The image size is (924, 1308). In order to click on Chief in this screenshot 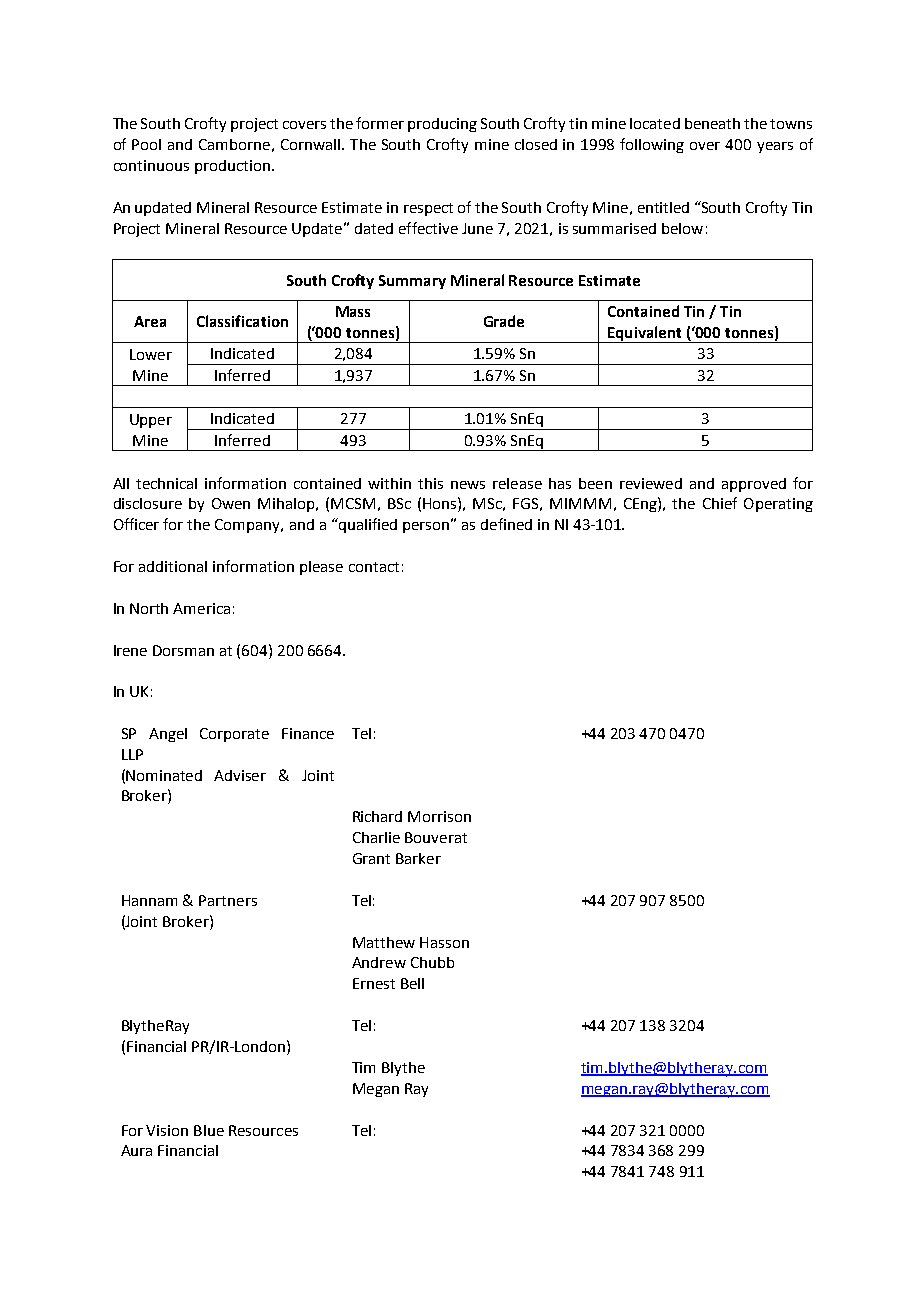, I will do `click(720, 503)`.
